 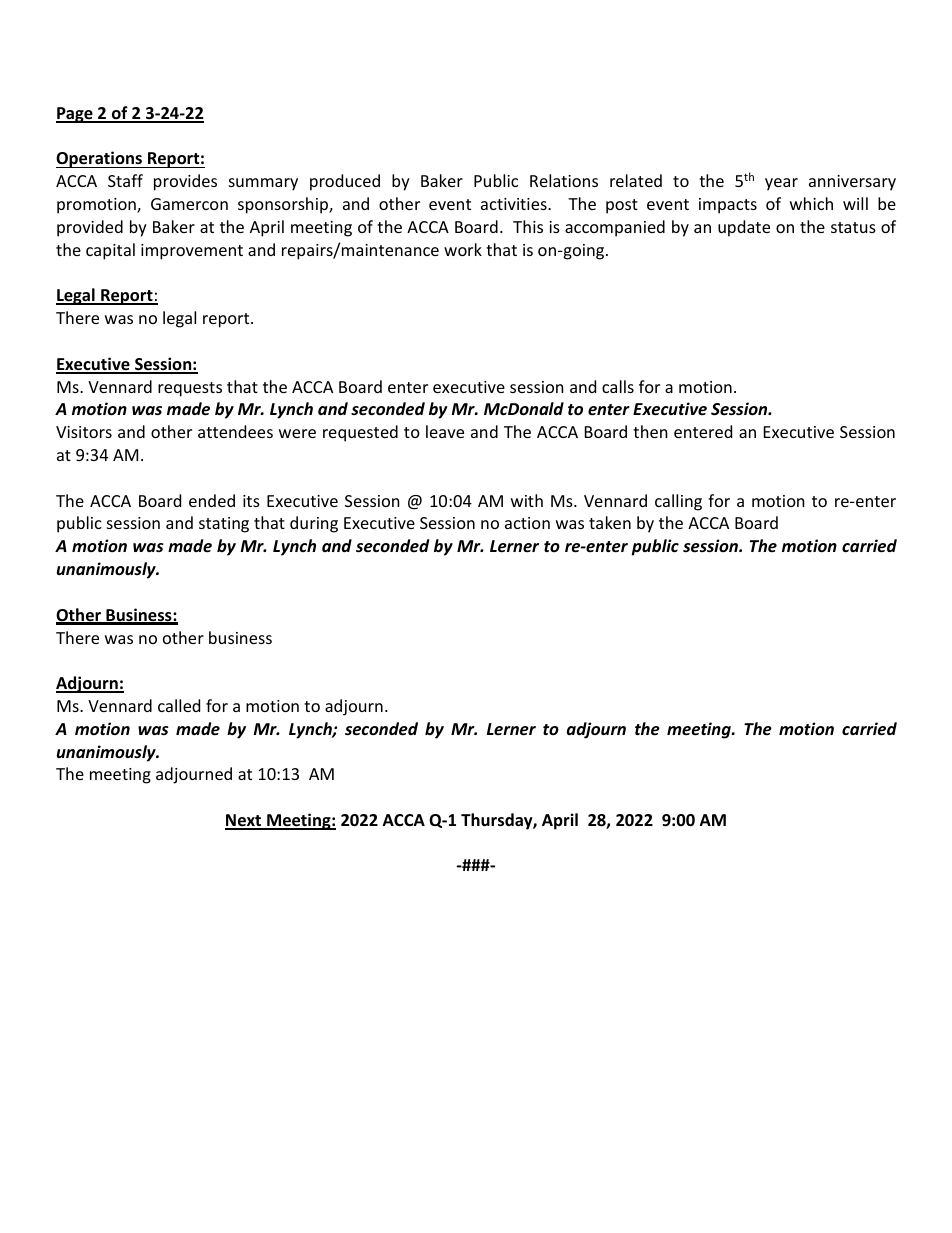 What do you see at coordinates (781, 184) in the image?
I see `year` at bounding box center [781, 184].
